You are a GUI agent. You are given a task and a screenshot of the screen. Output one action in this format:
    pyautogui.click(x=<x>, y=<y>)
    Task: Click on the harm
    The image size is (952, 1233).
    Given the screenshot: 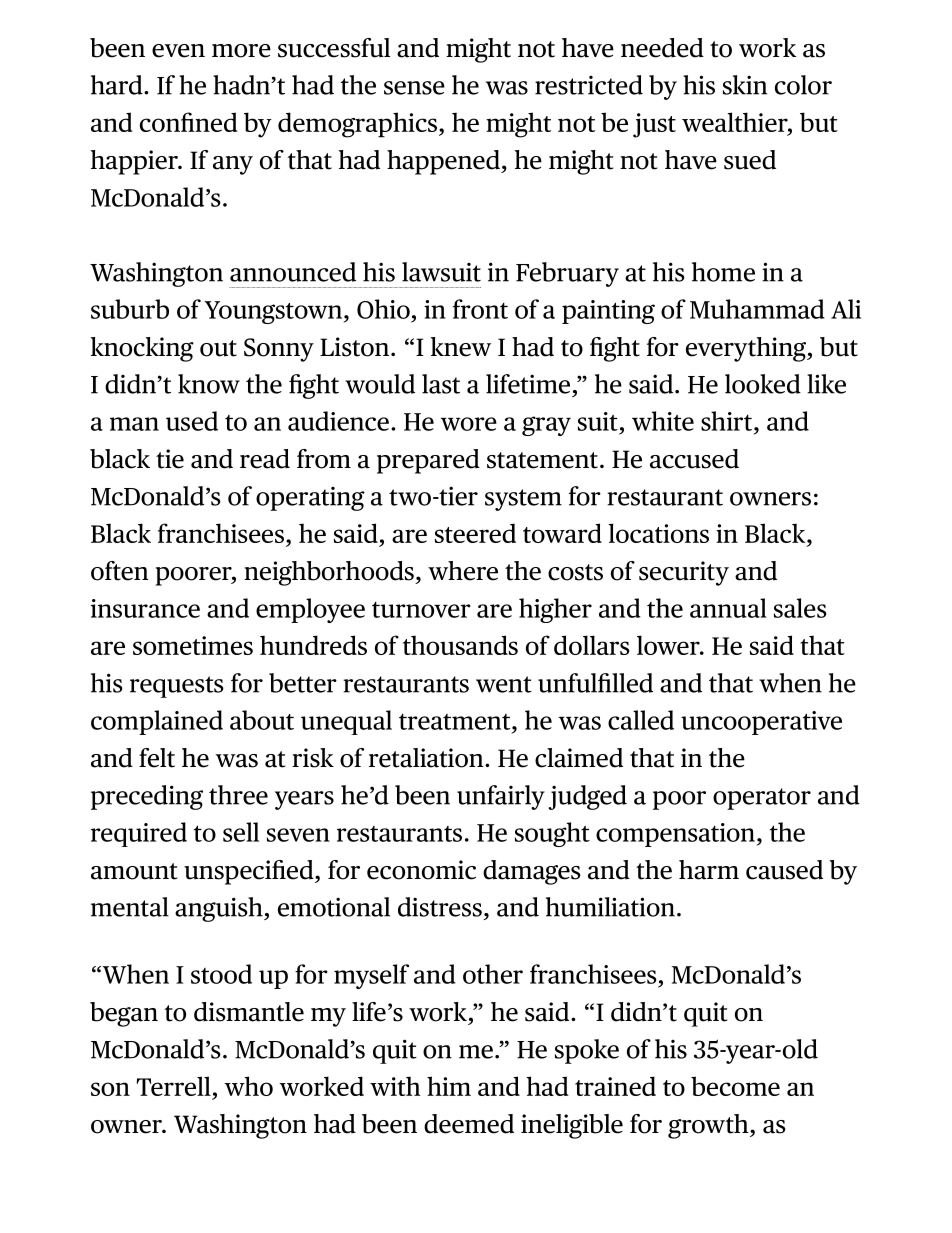 What is the action you would take?
    pyautogui.click(x=709, y=870)
